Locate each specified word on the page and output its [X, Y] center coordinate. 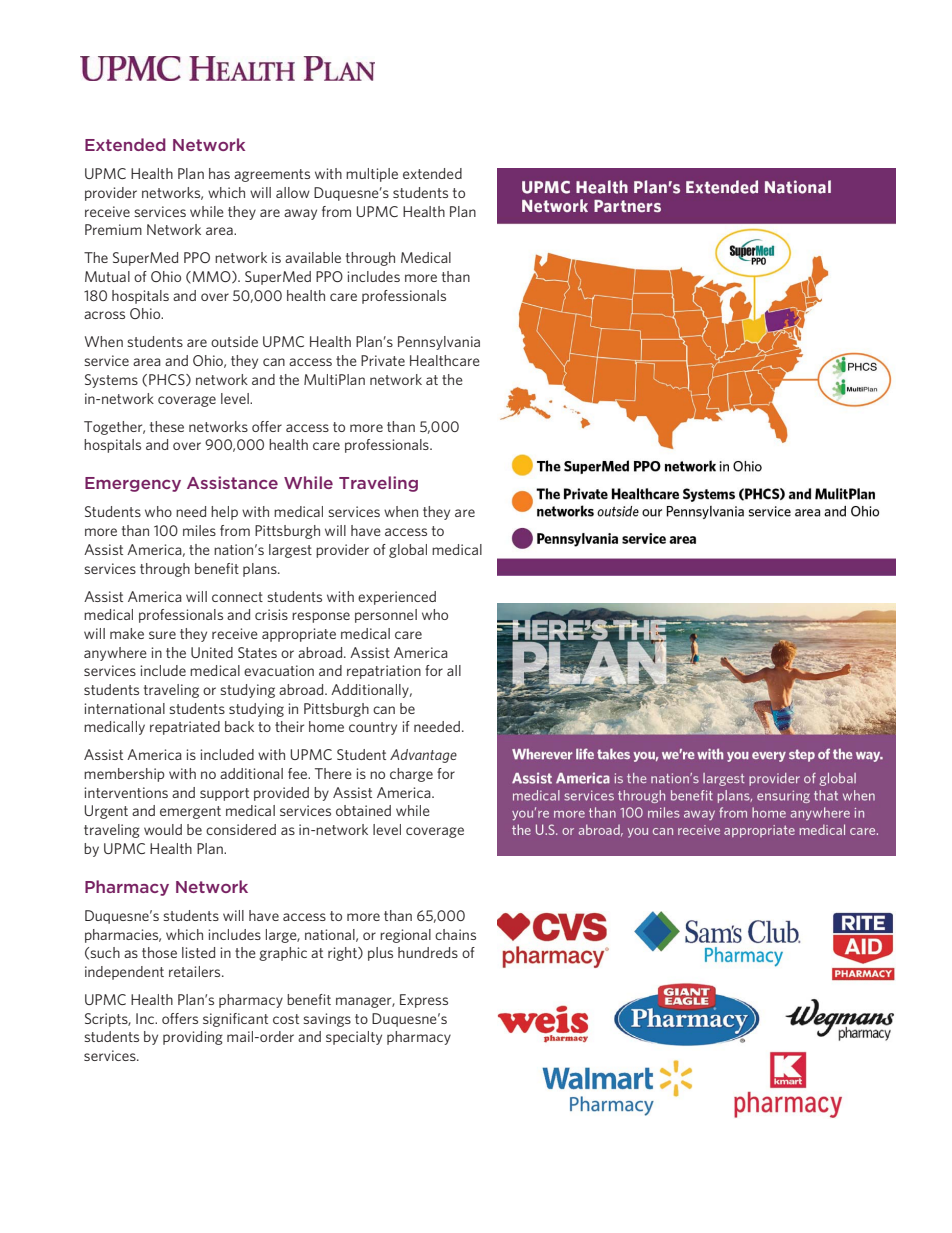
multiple [372, 175]
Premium [113, 229]
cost [286, 1019]
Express [424, 1001]
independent [124, 973]
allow [293, 192]
